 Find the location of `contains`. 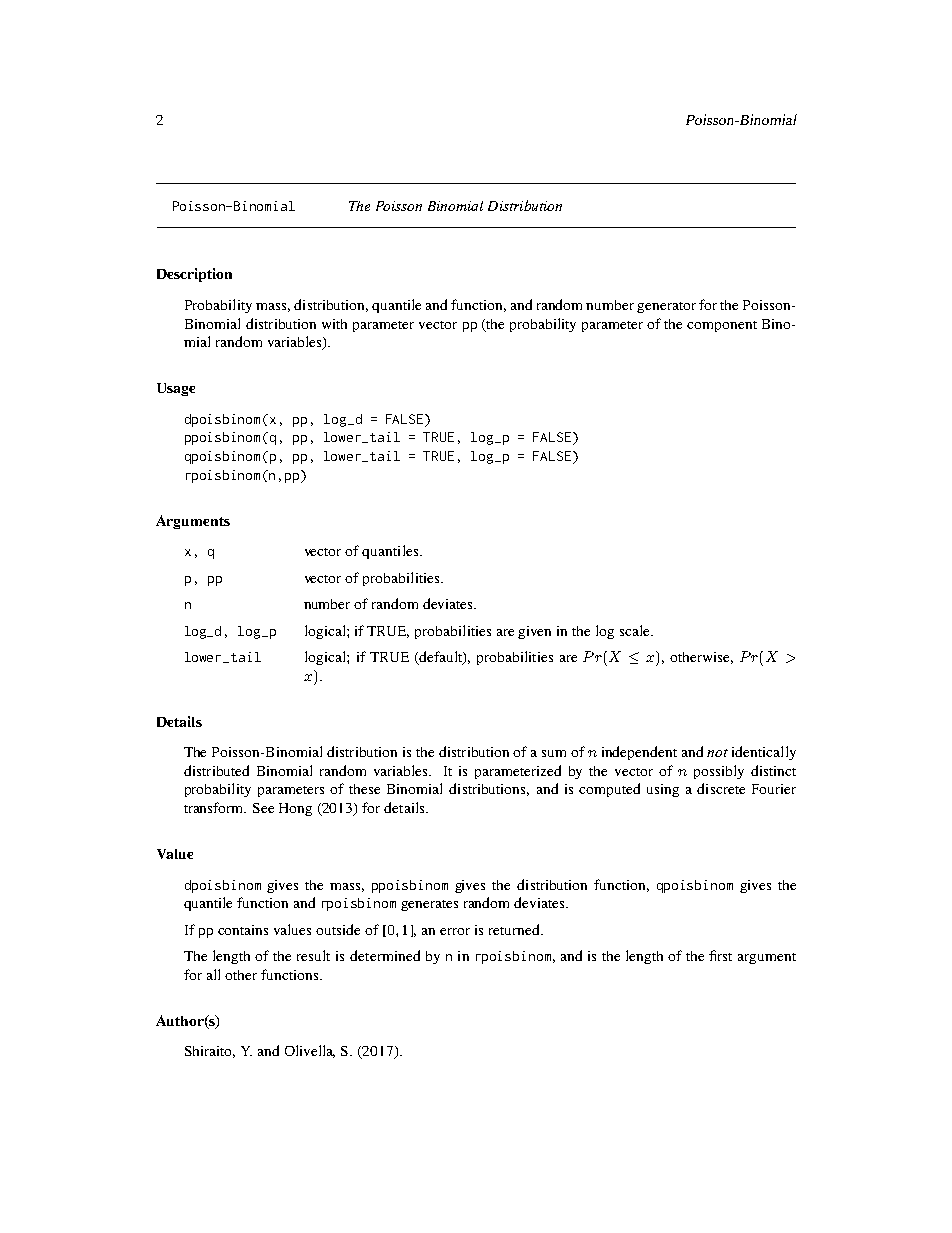

contains is located at coordinates (243, 930).
